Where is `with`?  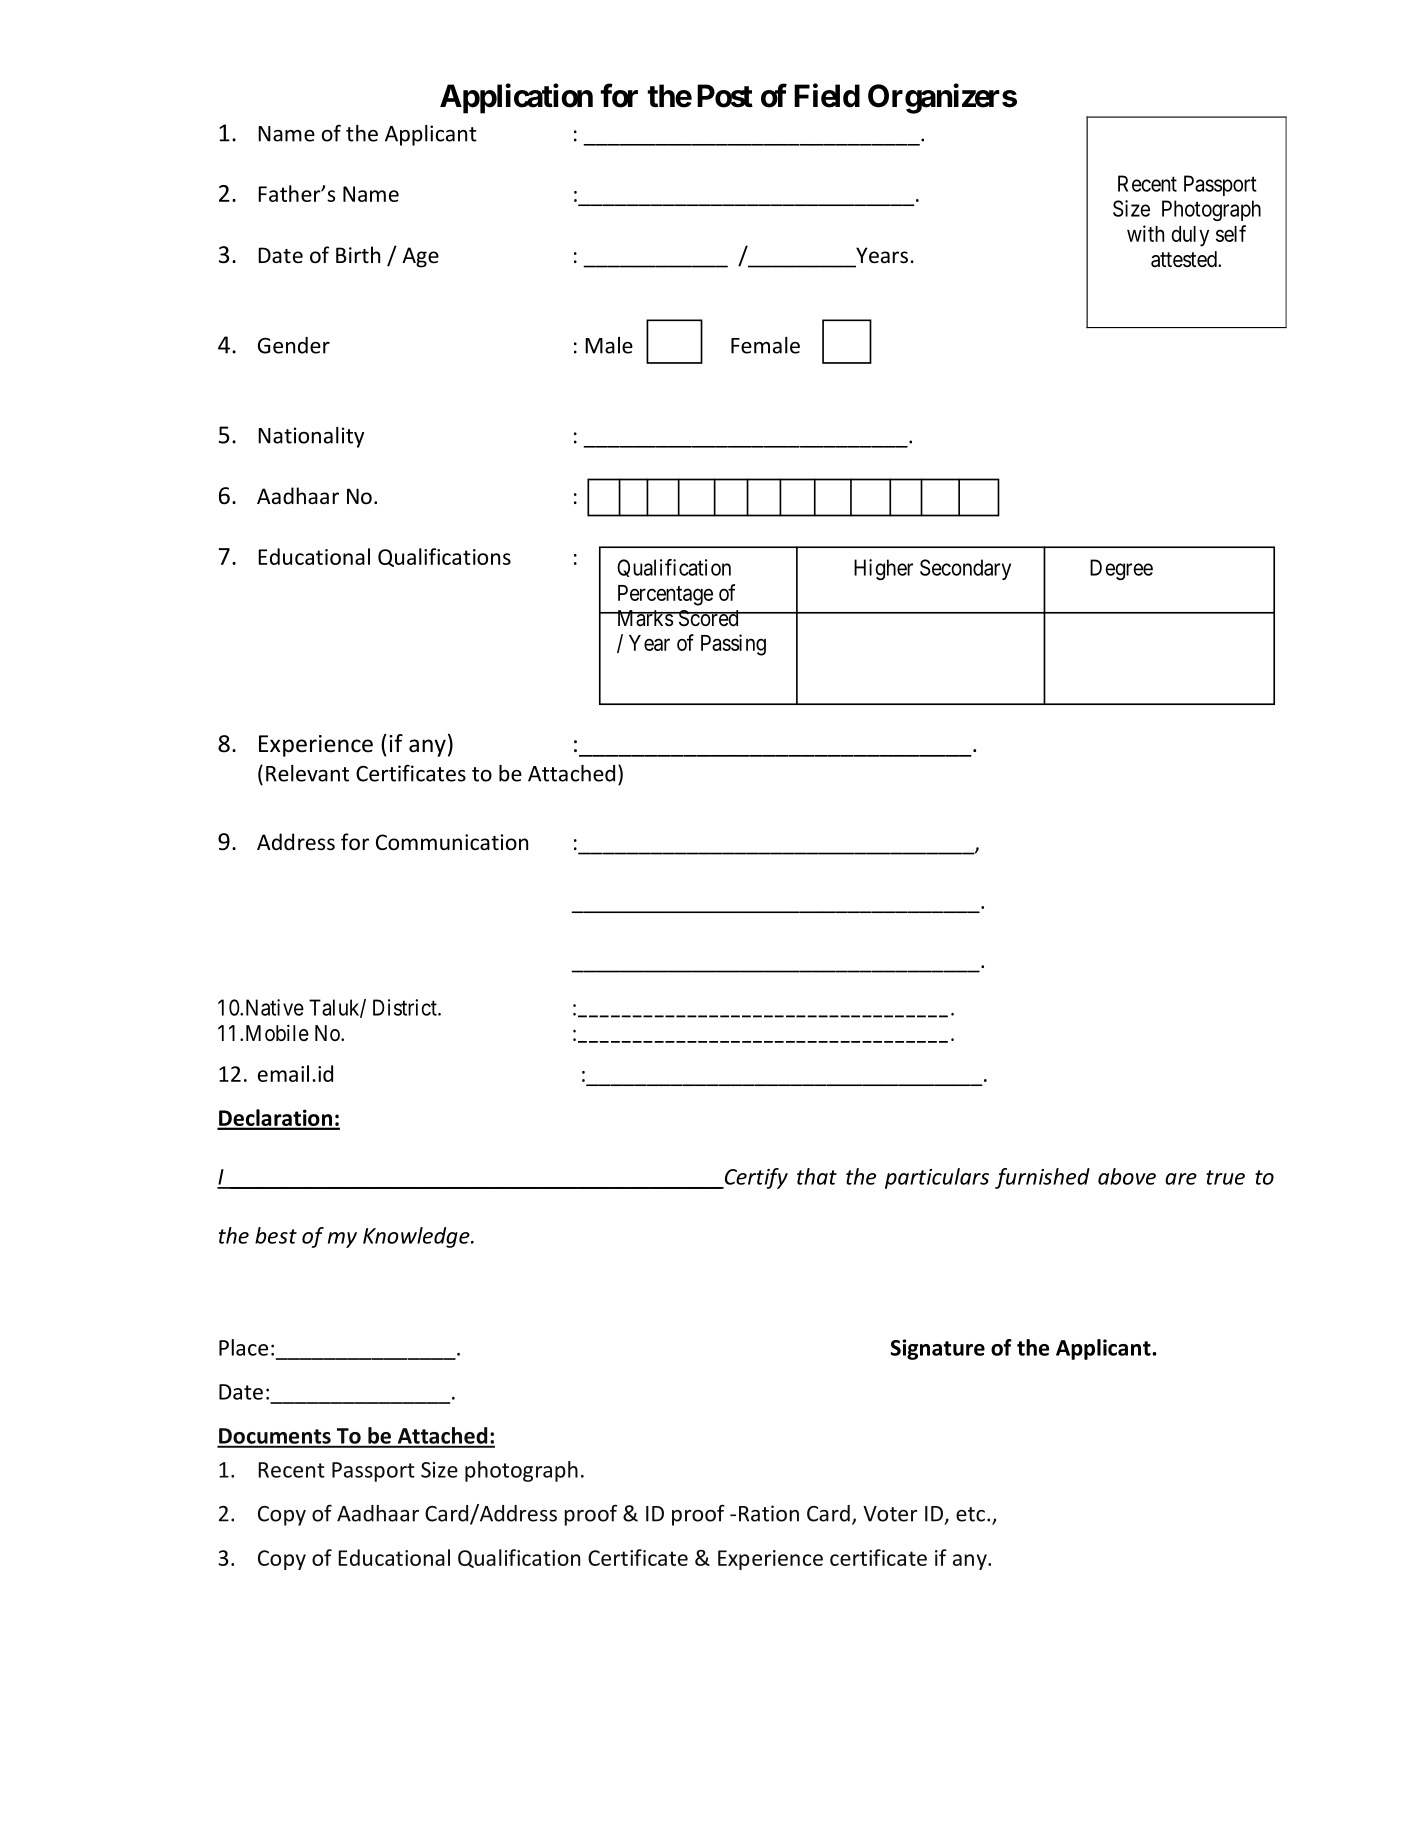 with is located at coordinates (1145, 233).
